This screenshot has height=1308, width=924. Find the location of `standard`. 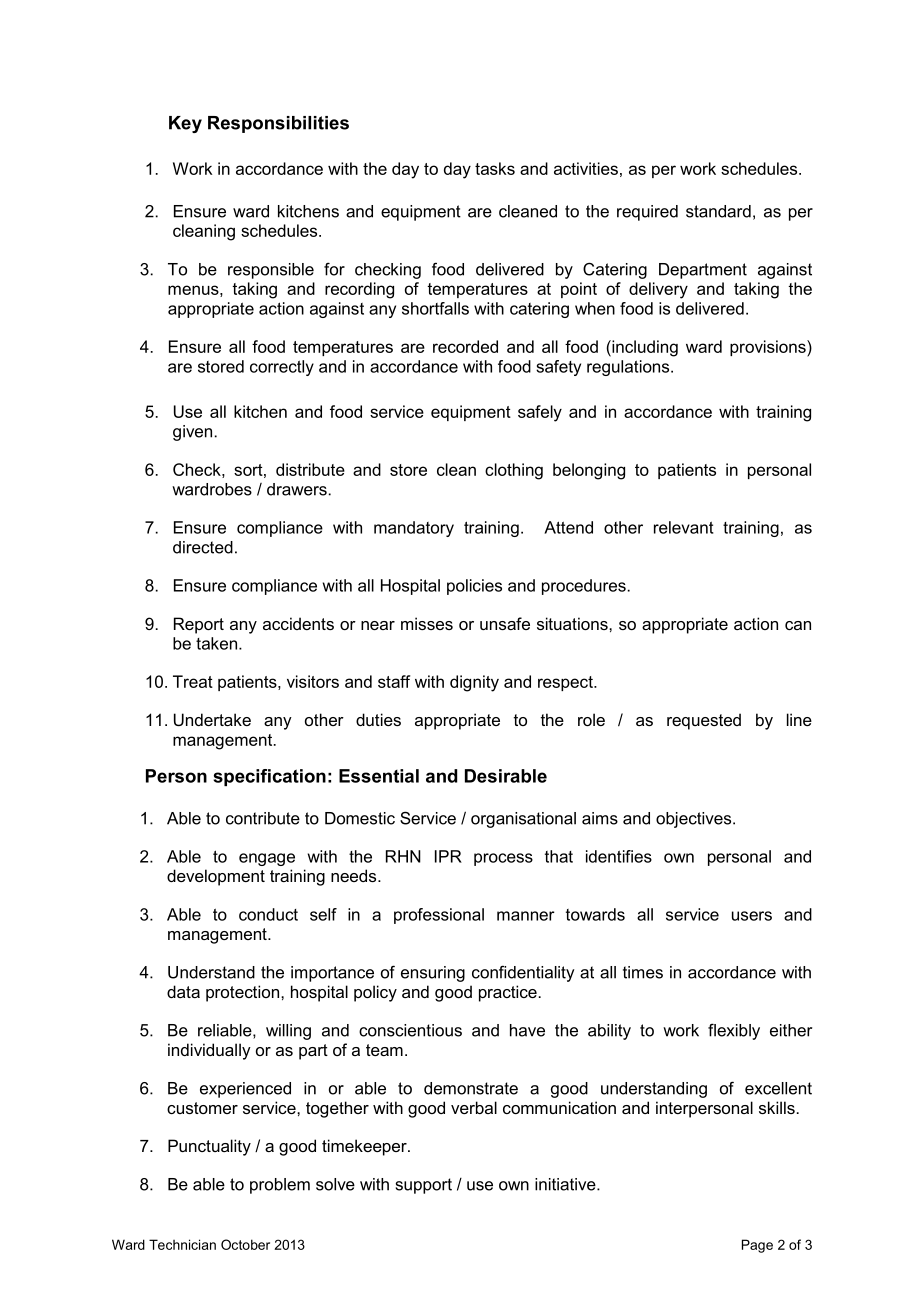

standard is located at coordinates (718, 211).
